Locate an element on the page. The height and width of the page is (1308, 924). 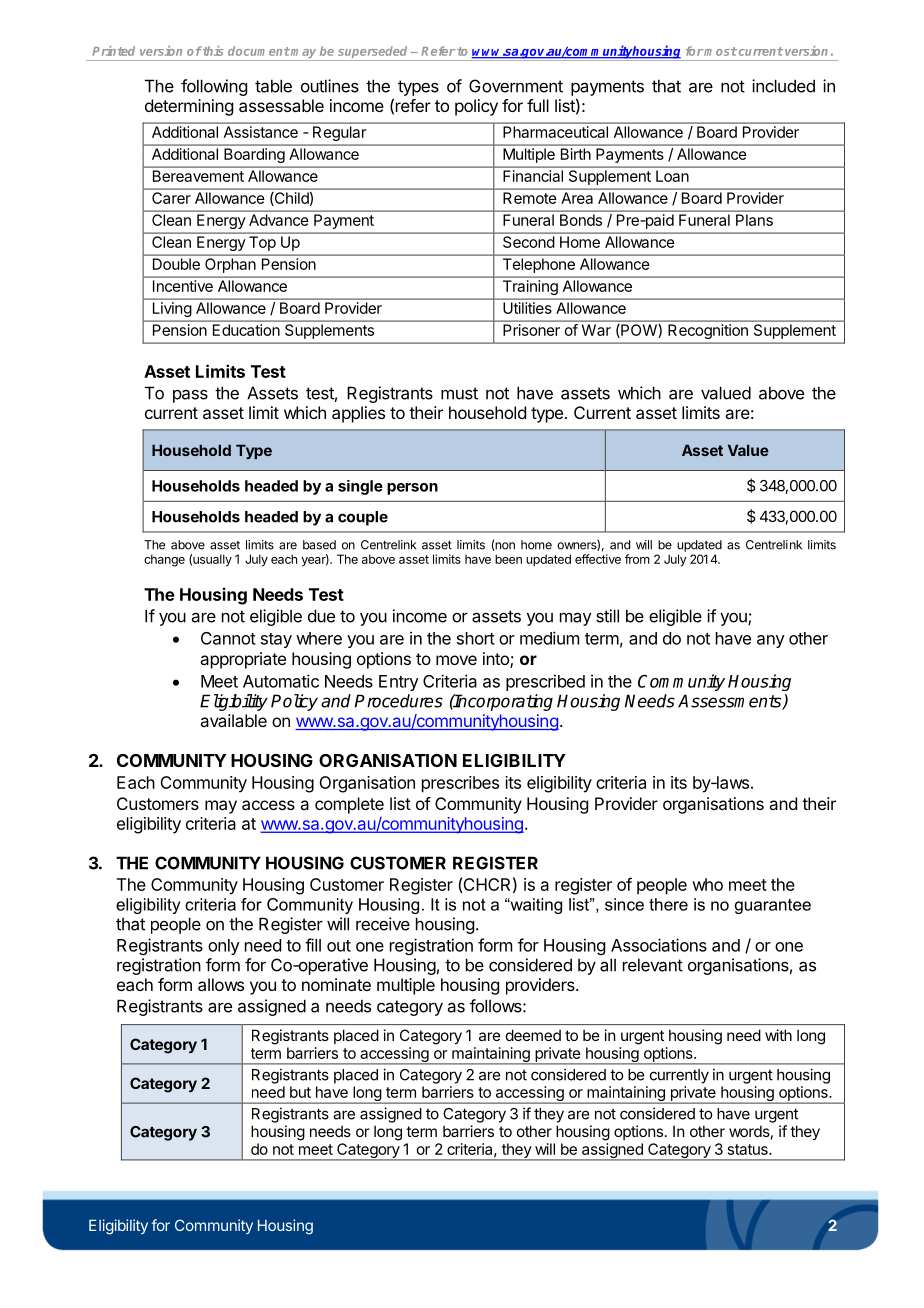
following is located at coordinates (214, 87).
